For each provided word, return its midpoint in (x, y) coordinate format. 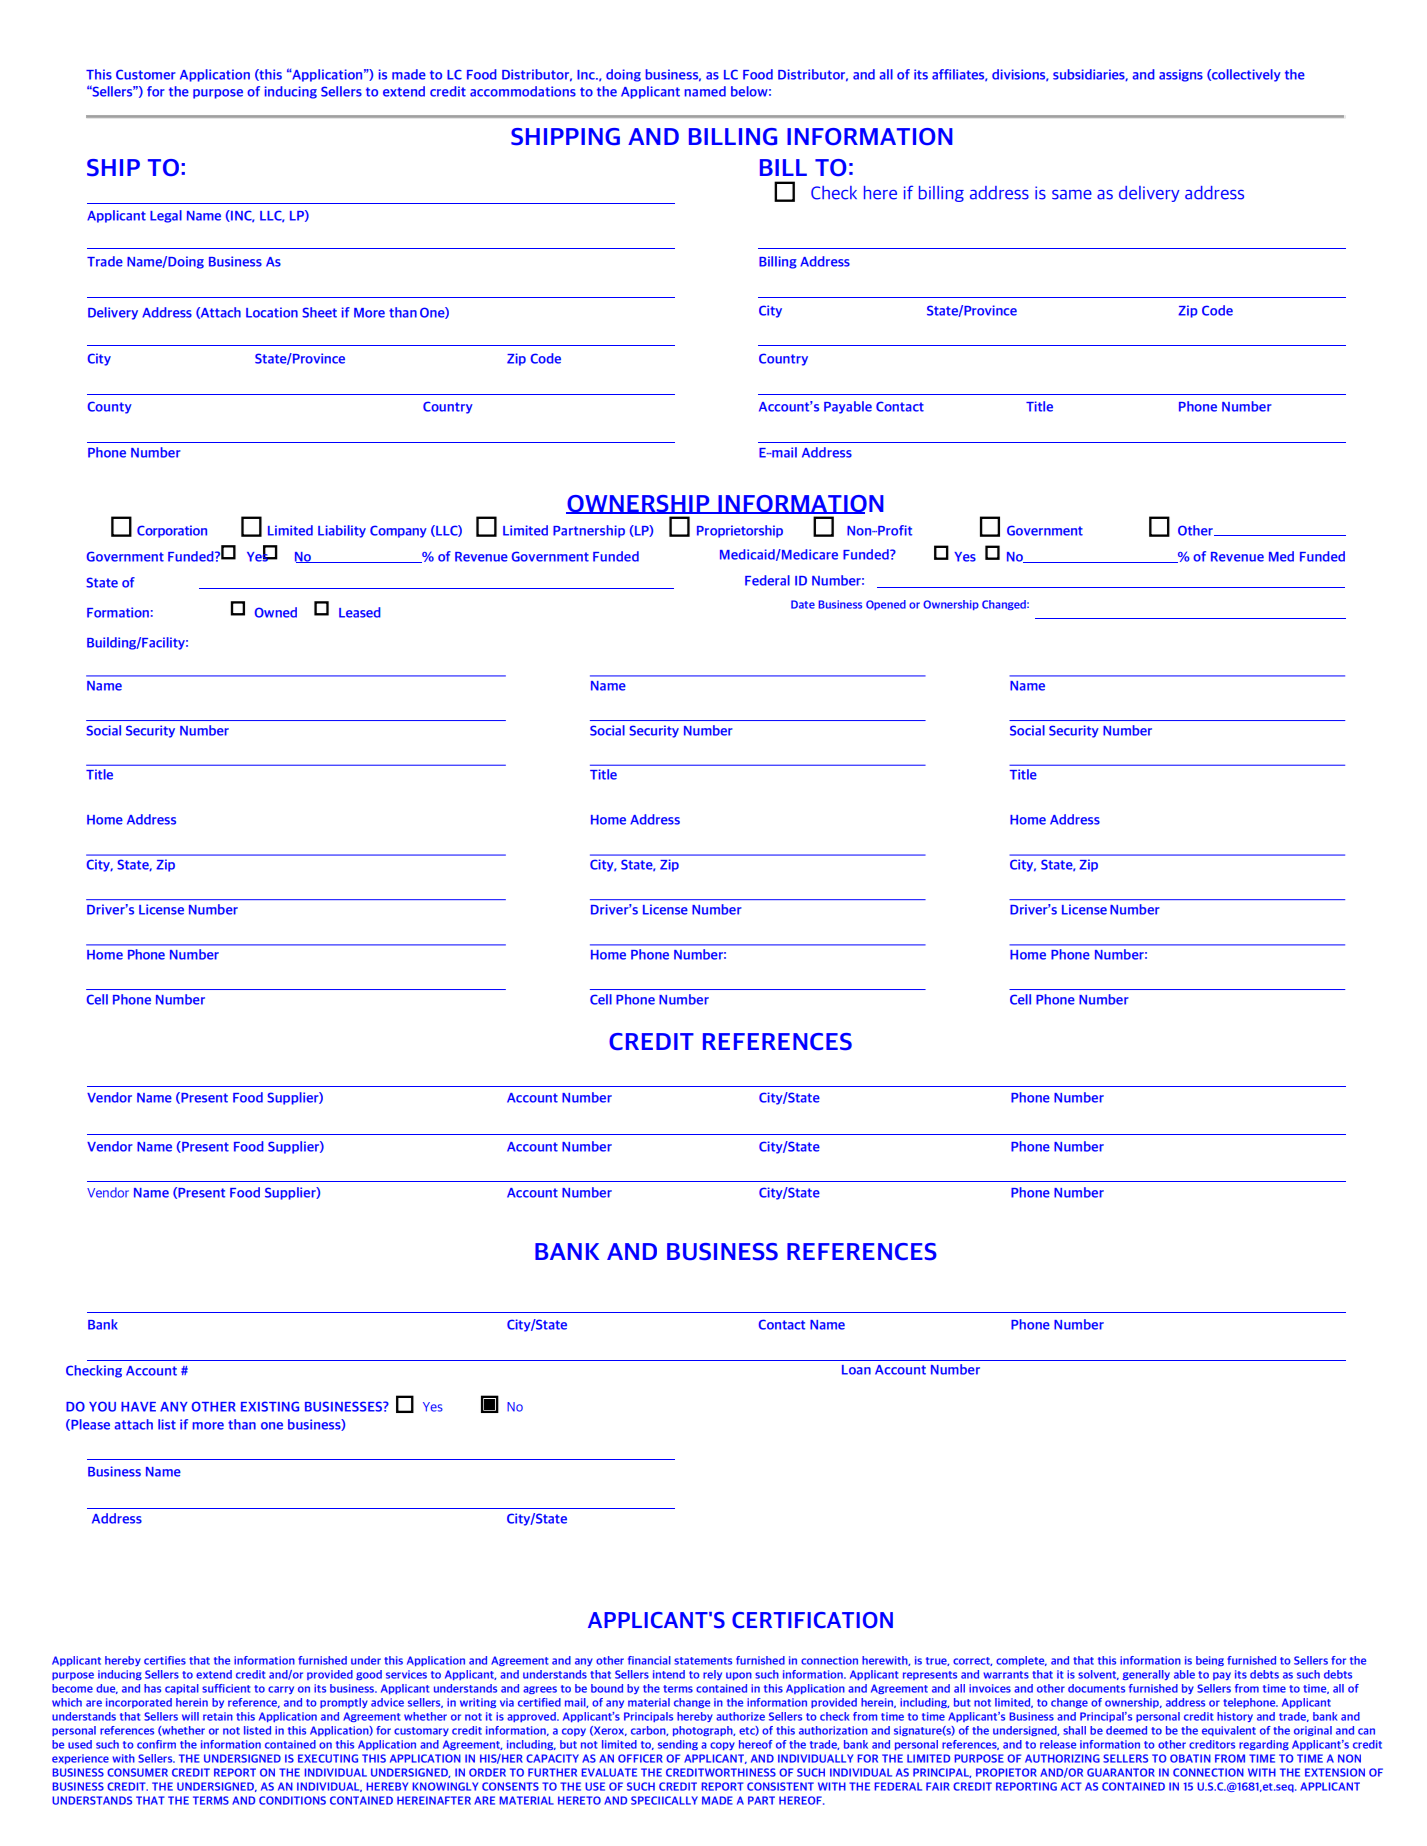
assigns (1181, 75)
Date (803, 604)
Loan (856, 1370)
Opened (886, 605)
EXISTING (270, 1406)
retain (218, 1716)
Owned (276, 612)
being (1210, 1661)
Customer (146, 74)
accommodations (523, 91)
